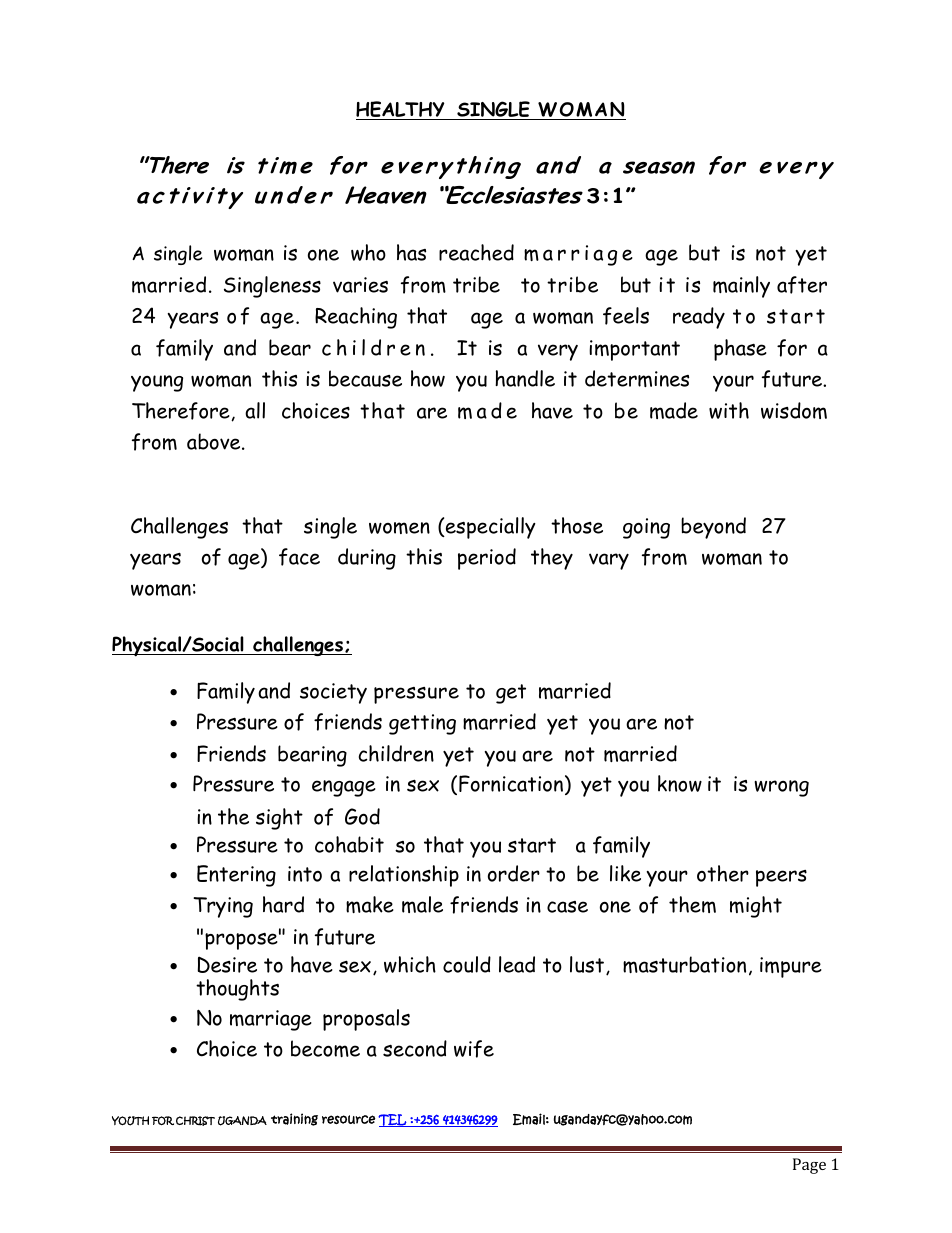 The height and width of the document is (1233, 952). Describe the element at coordinates (680, 783) in the document. I see `know` at that location.
